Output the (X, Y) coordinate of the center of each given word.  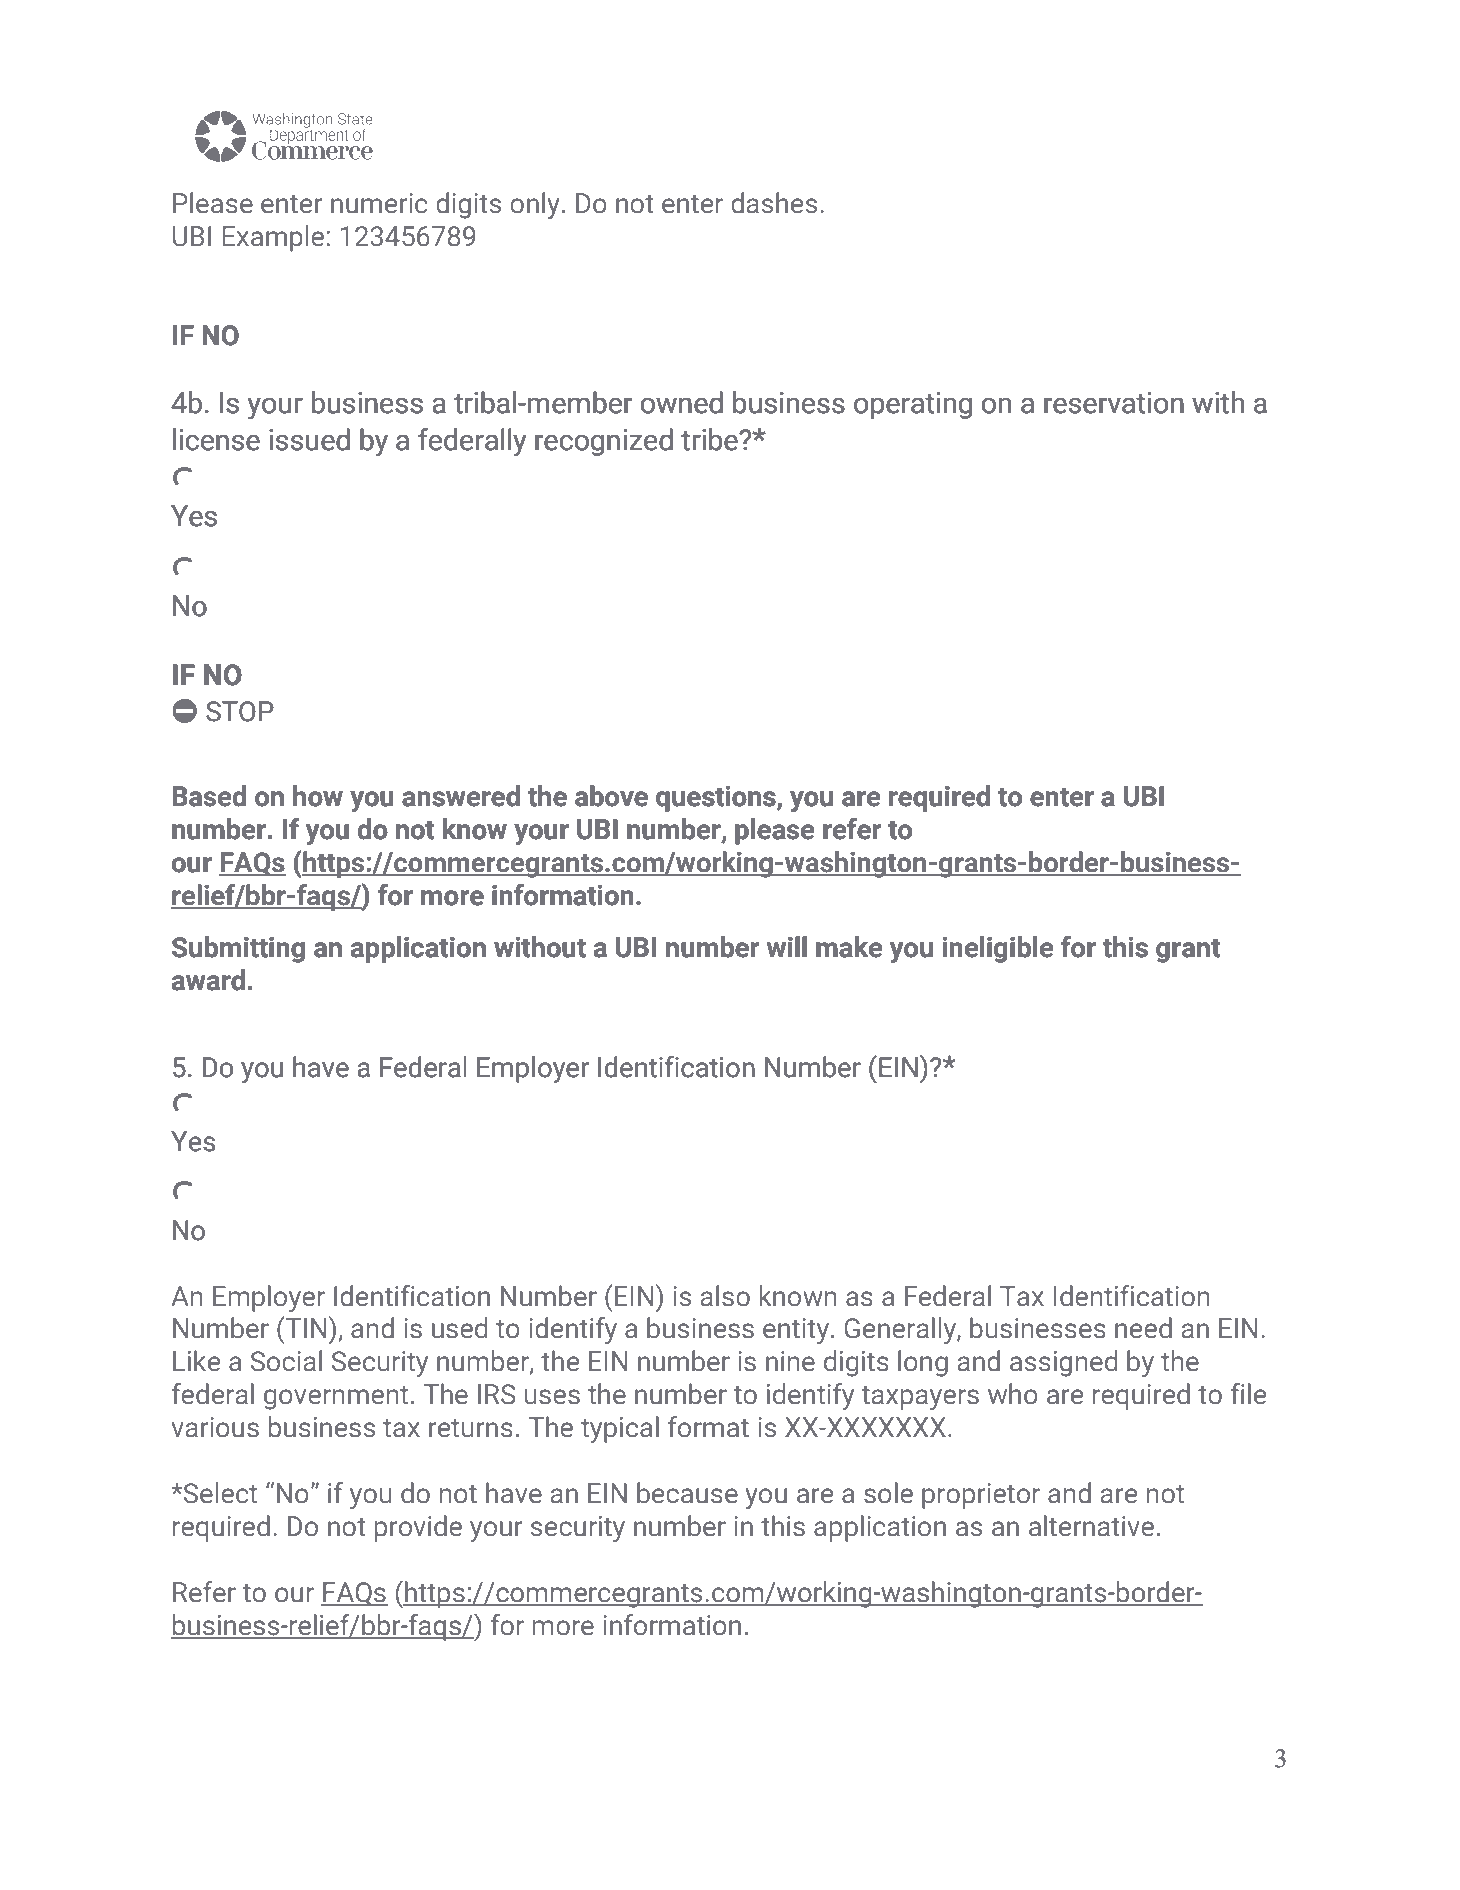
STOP (240, 711)
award (208, 980)
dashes (774, 203)
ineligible (997, 949)
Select (220, 1493)
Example (273, 238)
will (787, 946)
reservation (1114, 403)
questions (717, 798)
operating (913, 405)
